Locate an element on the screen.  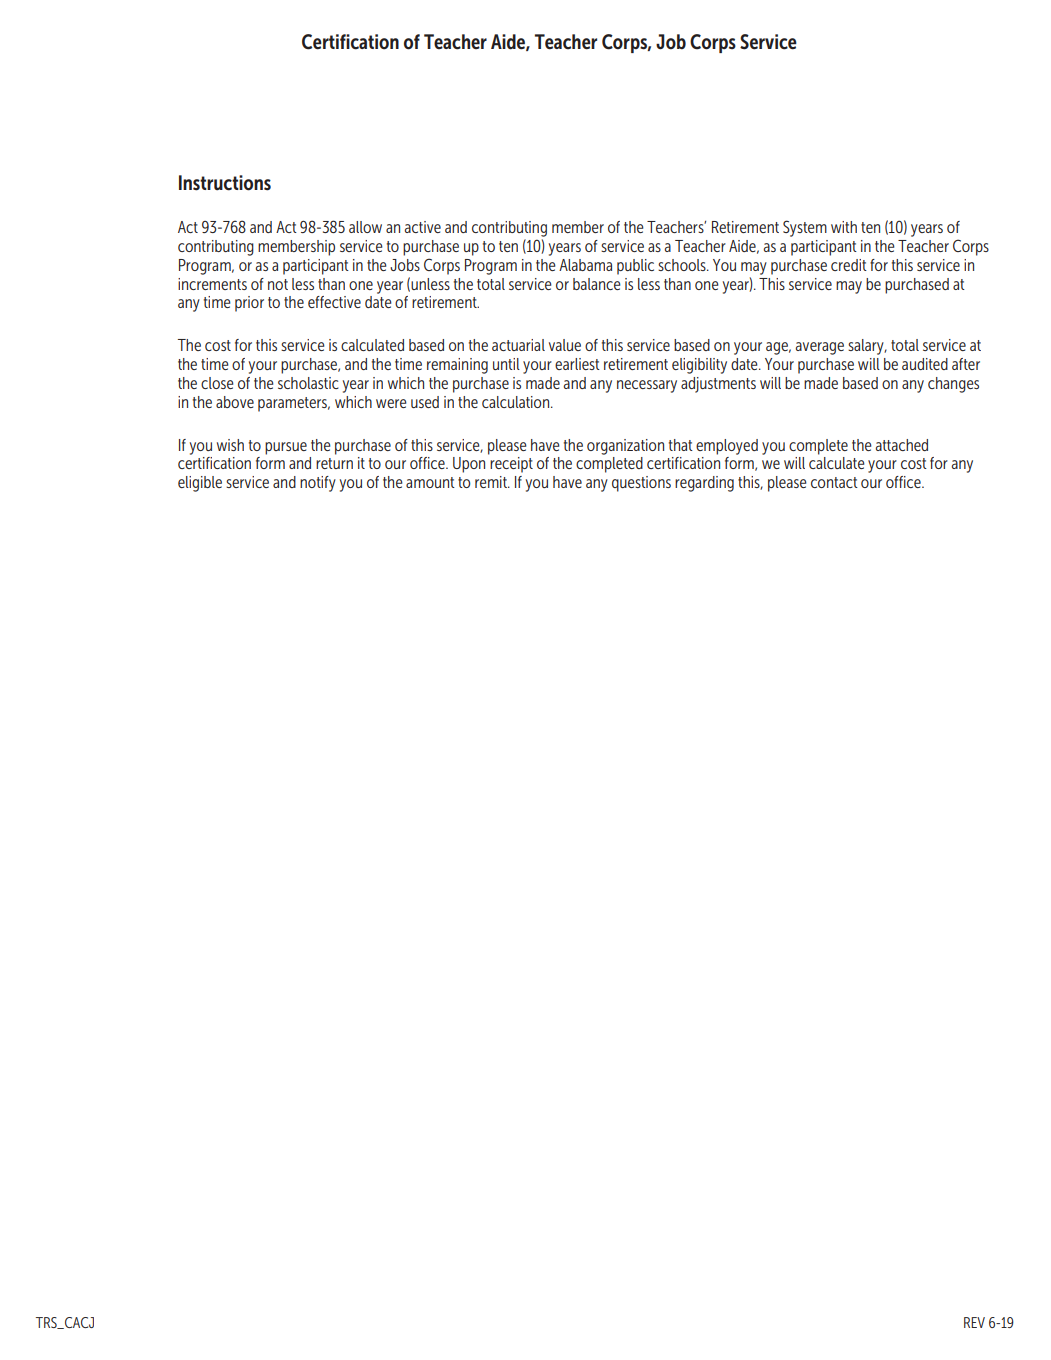
notify is located at coordinates (318, 484).
